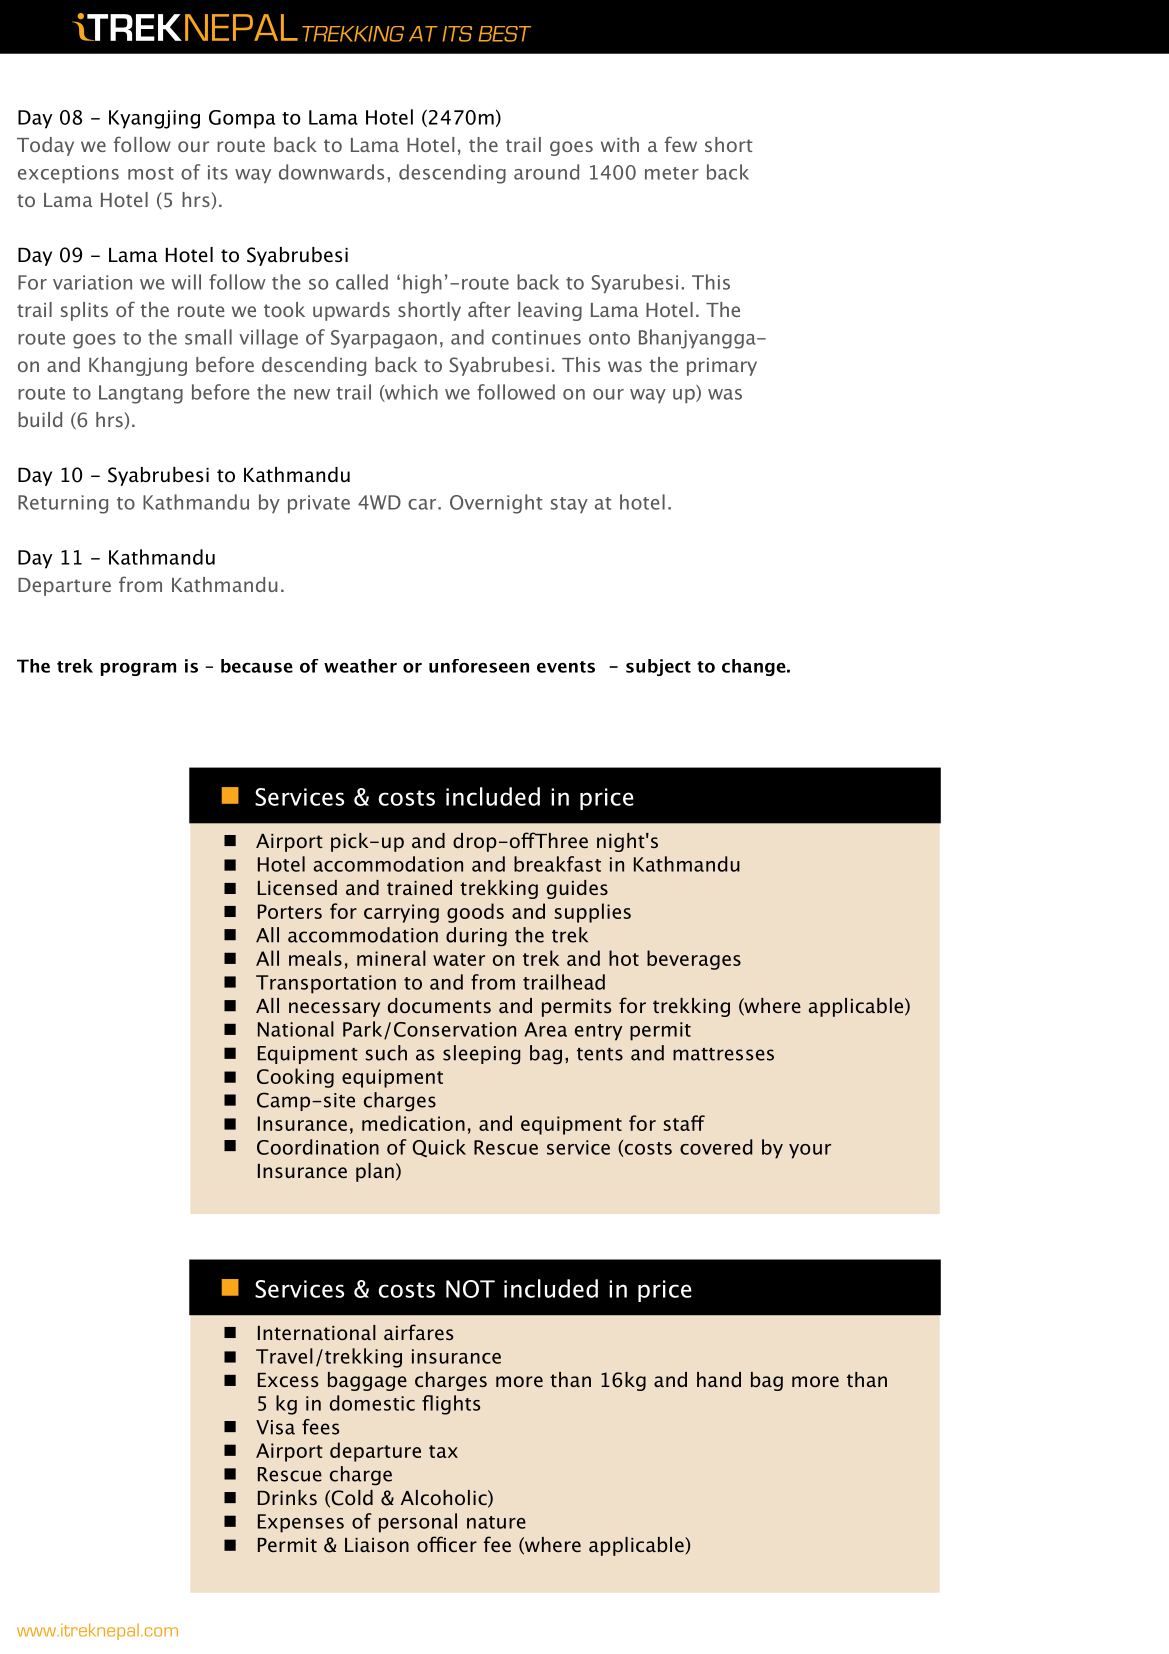 The width and height of the page is (1169, 1654). What do you see at coordinates (386, 1053) in the page?
I see `such` at bounding box center [386, 1053].
